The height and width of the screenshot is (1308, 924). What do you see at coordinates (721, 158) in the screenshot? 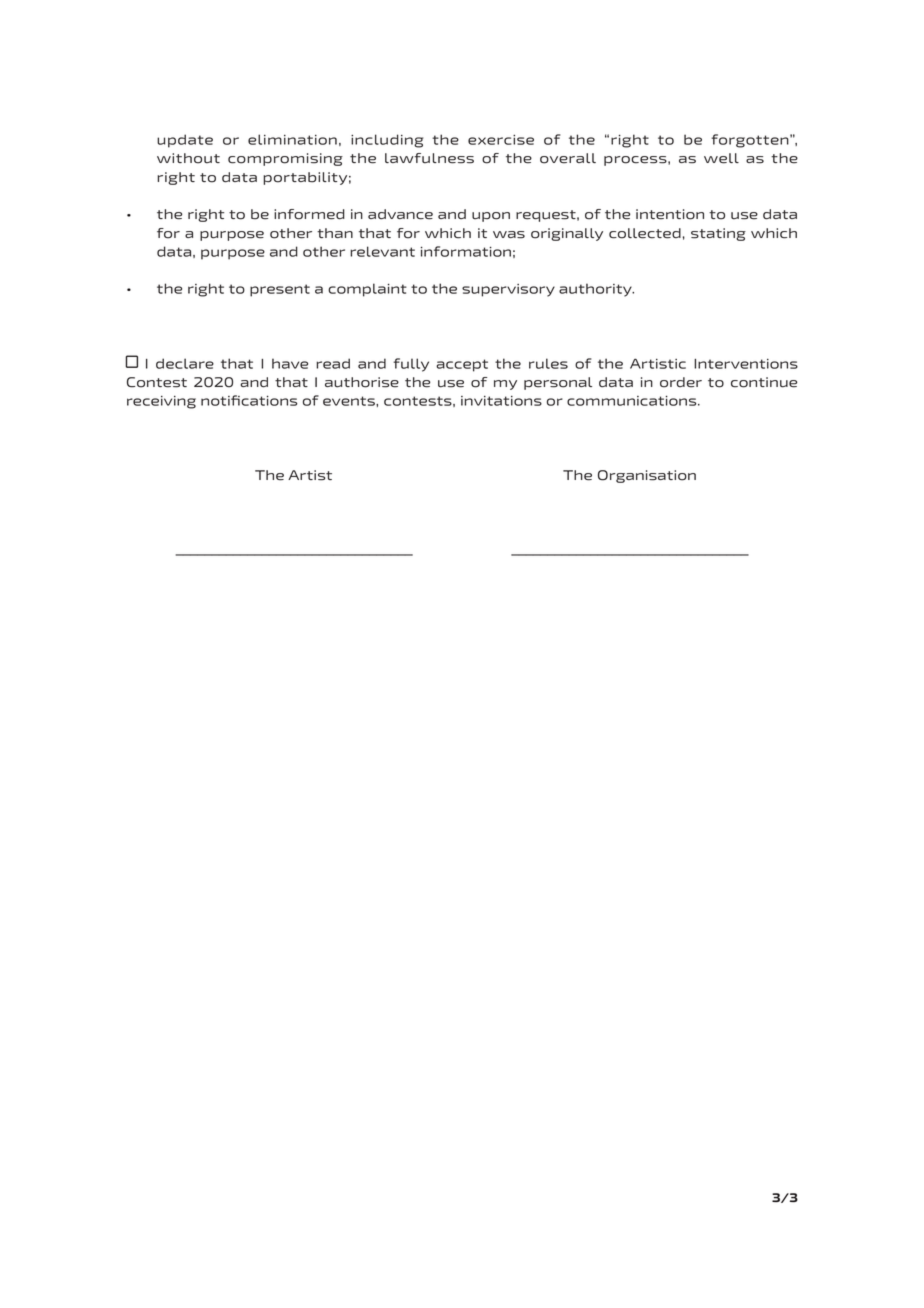
I see `well` at bounding box center [721, 158].
